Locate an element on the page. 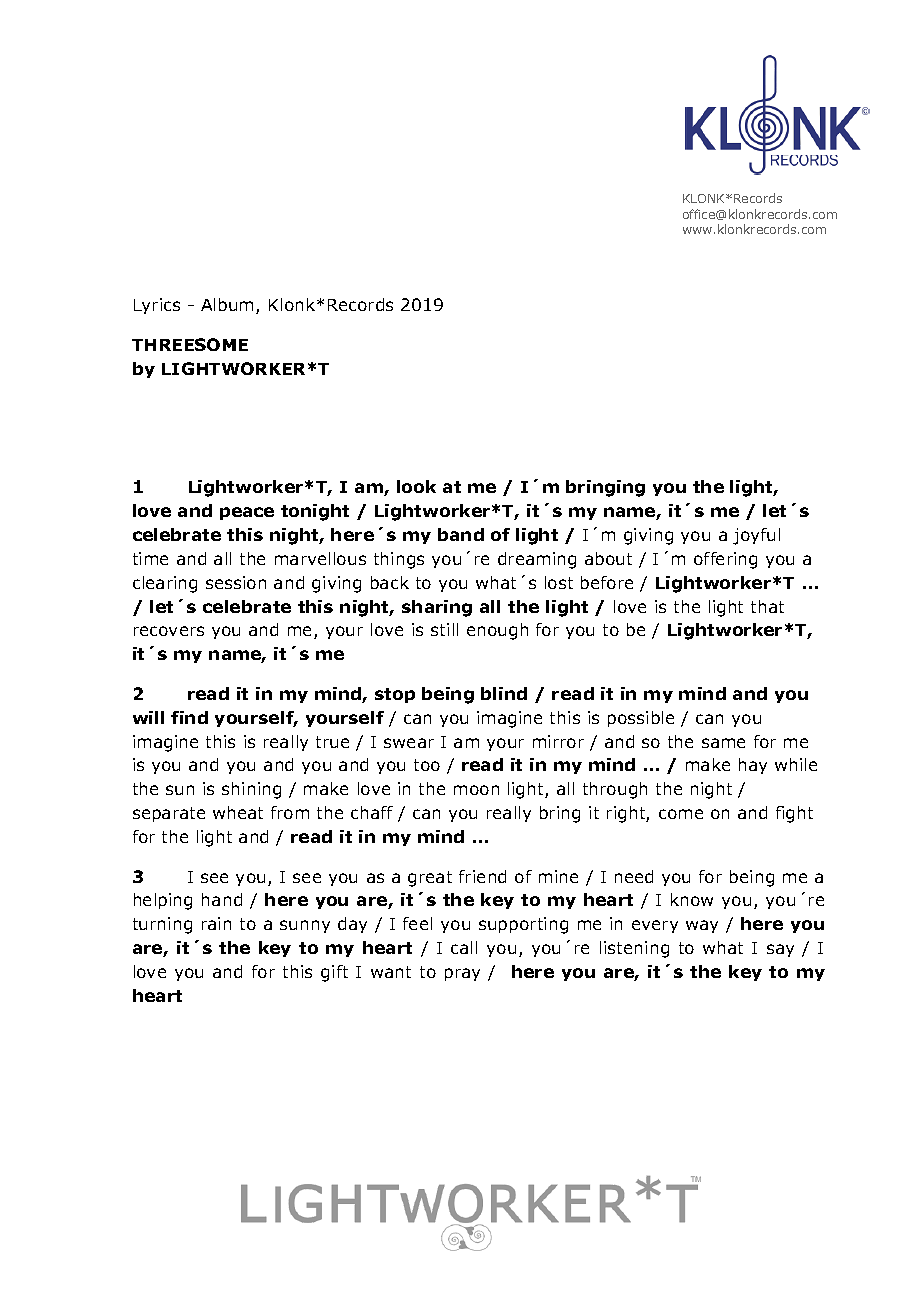 The width and height of the image is (924, 1308). THREESOME is located at coordinates (190, 344).
